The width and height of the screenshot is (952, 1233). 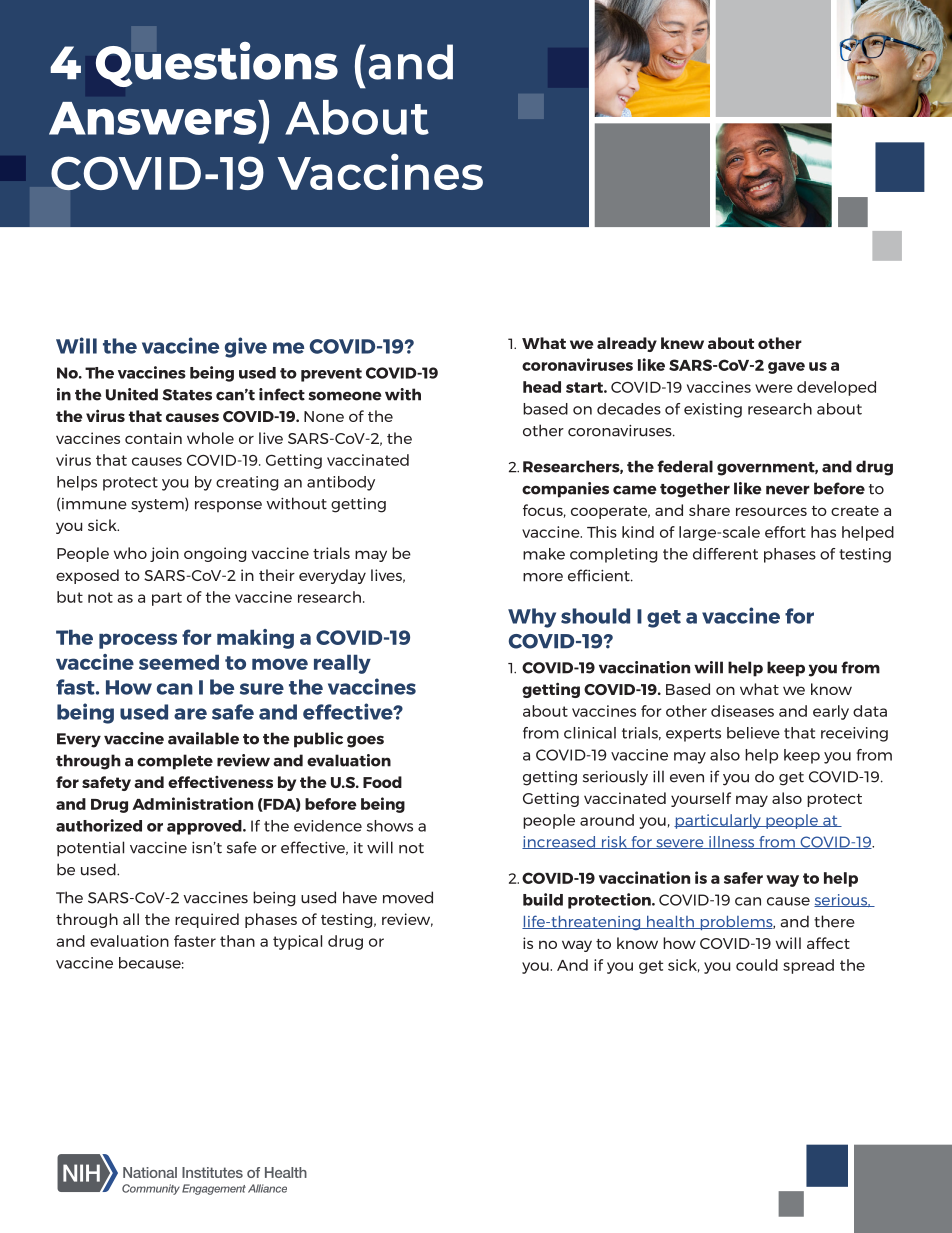 I want to click on Answers, so click(x=154, y=117).
